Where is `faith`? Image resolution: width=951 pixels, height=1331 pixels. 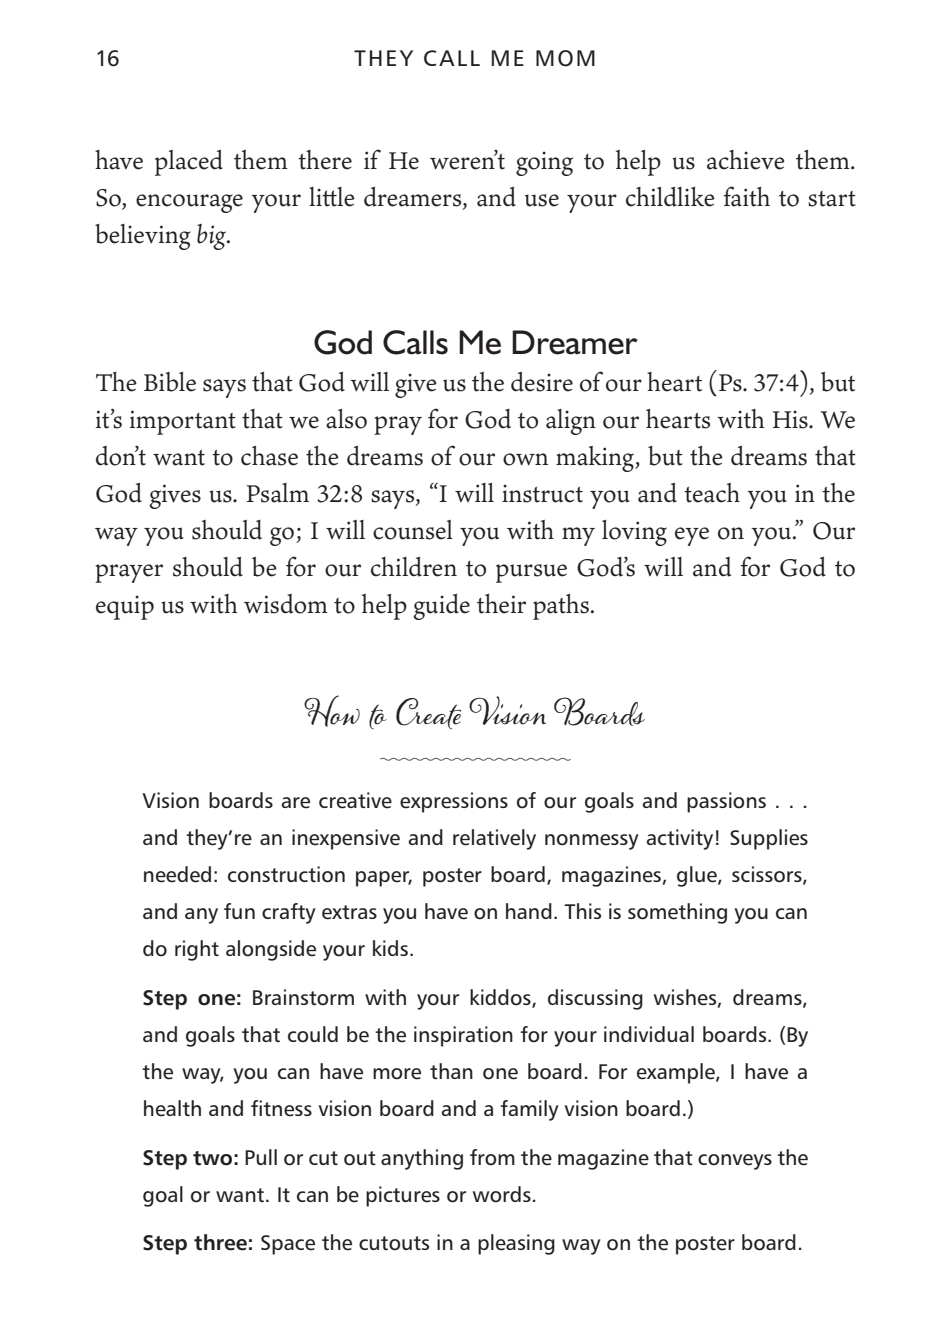
faith is located at coordinates (747, 196).
